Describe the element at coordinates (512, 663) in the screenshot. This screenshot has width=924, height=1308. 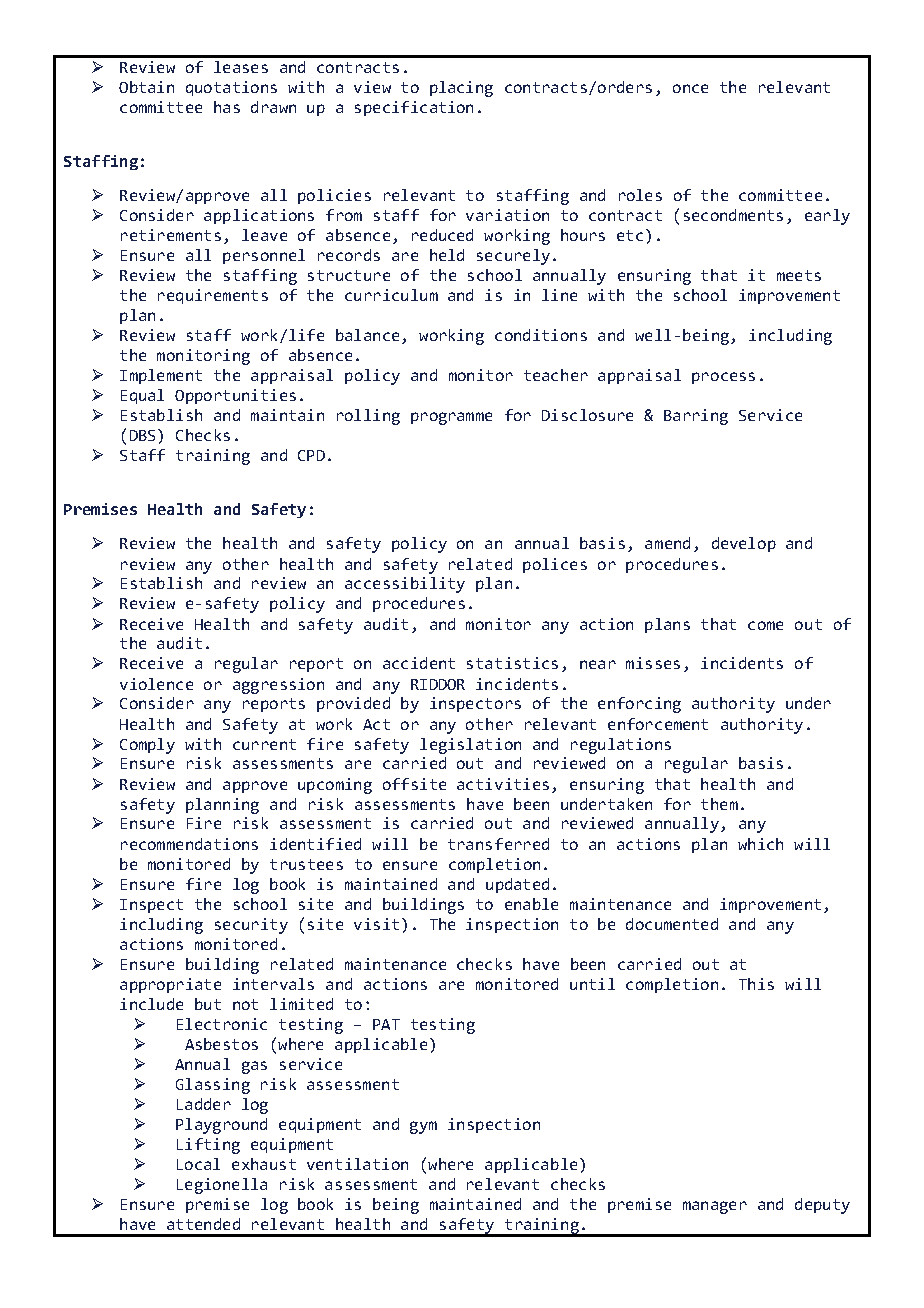
I see `statistics` at that location.
